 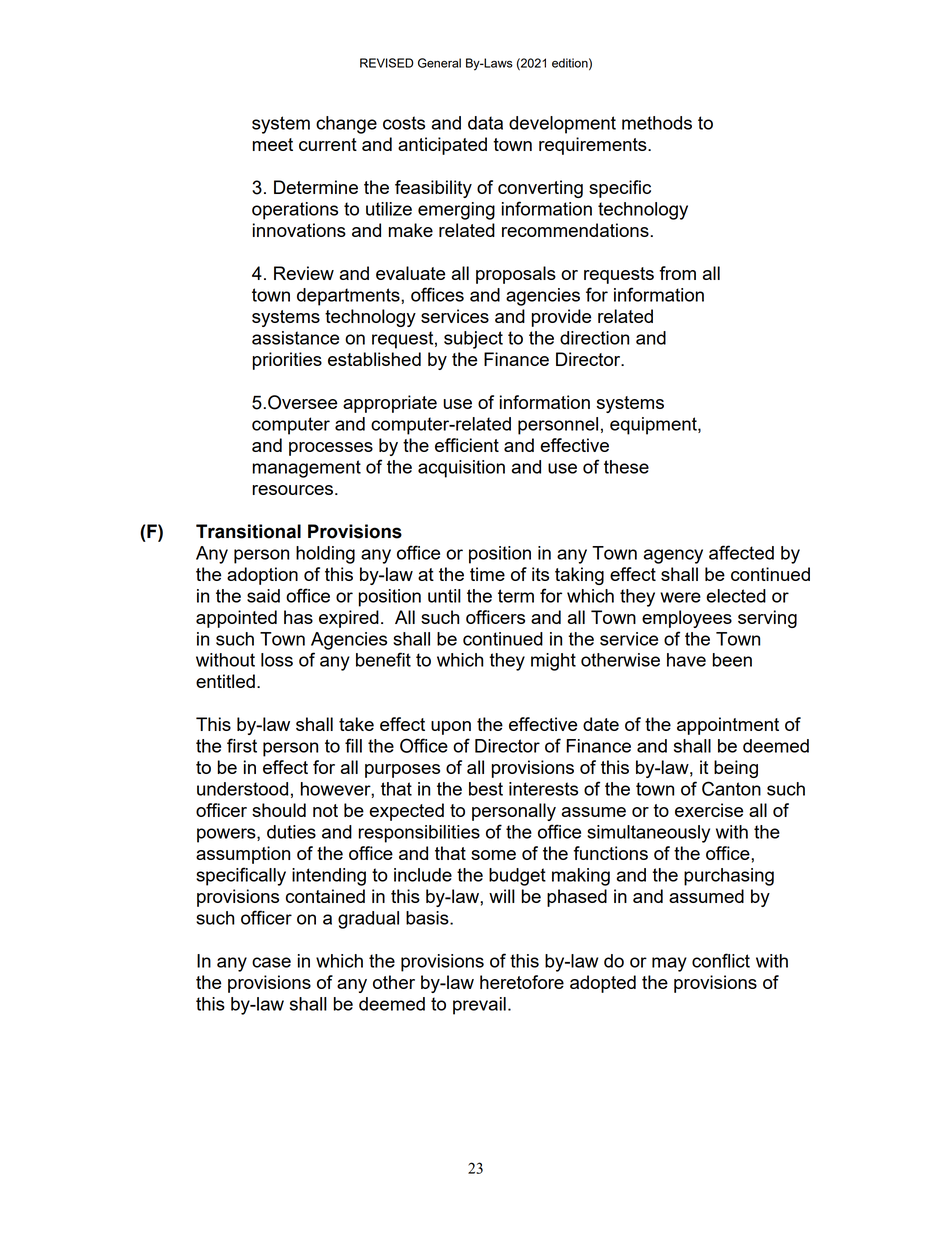 What do you see at coordinates (473, 340) in the page?
I see `subject` at bounding box center [473, 340].
